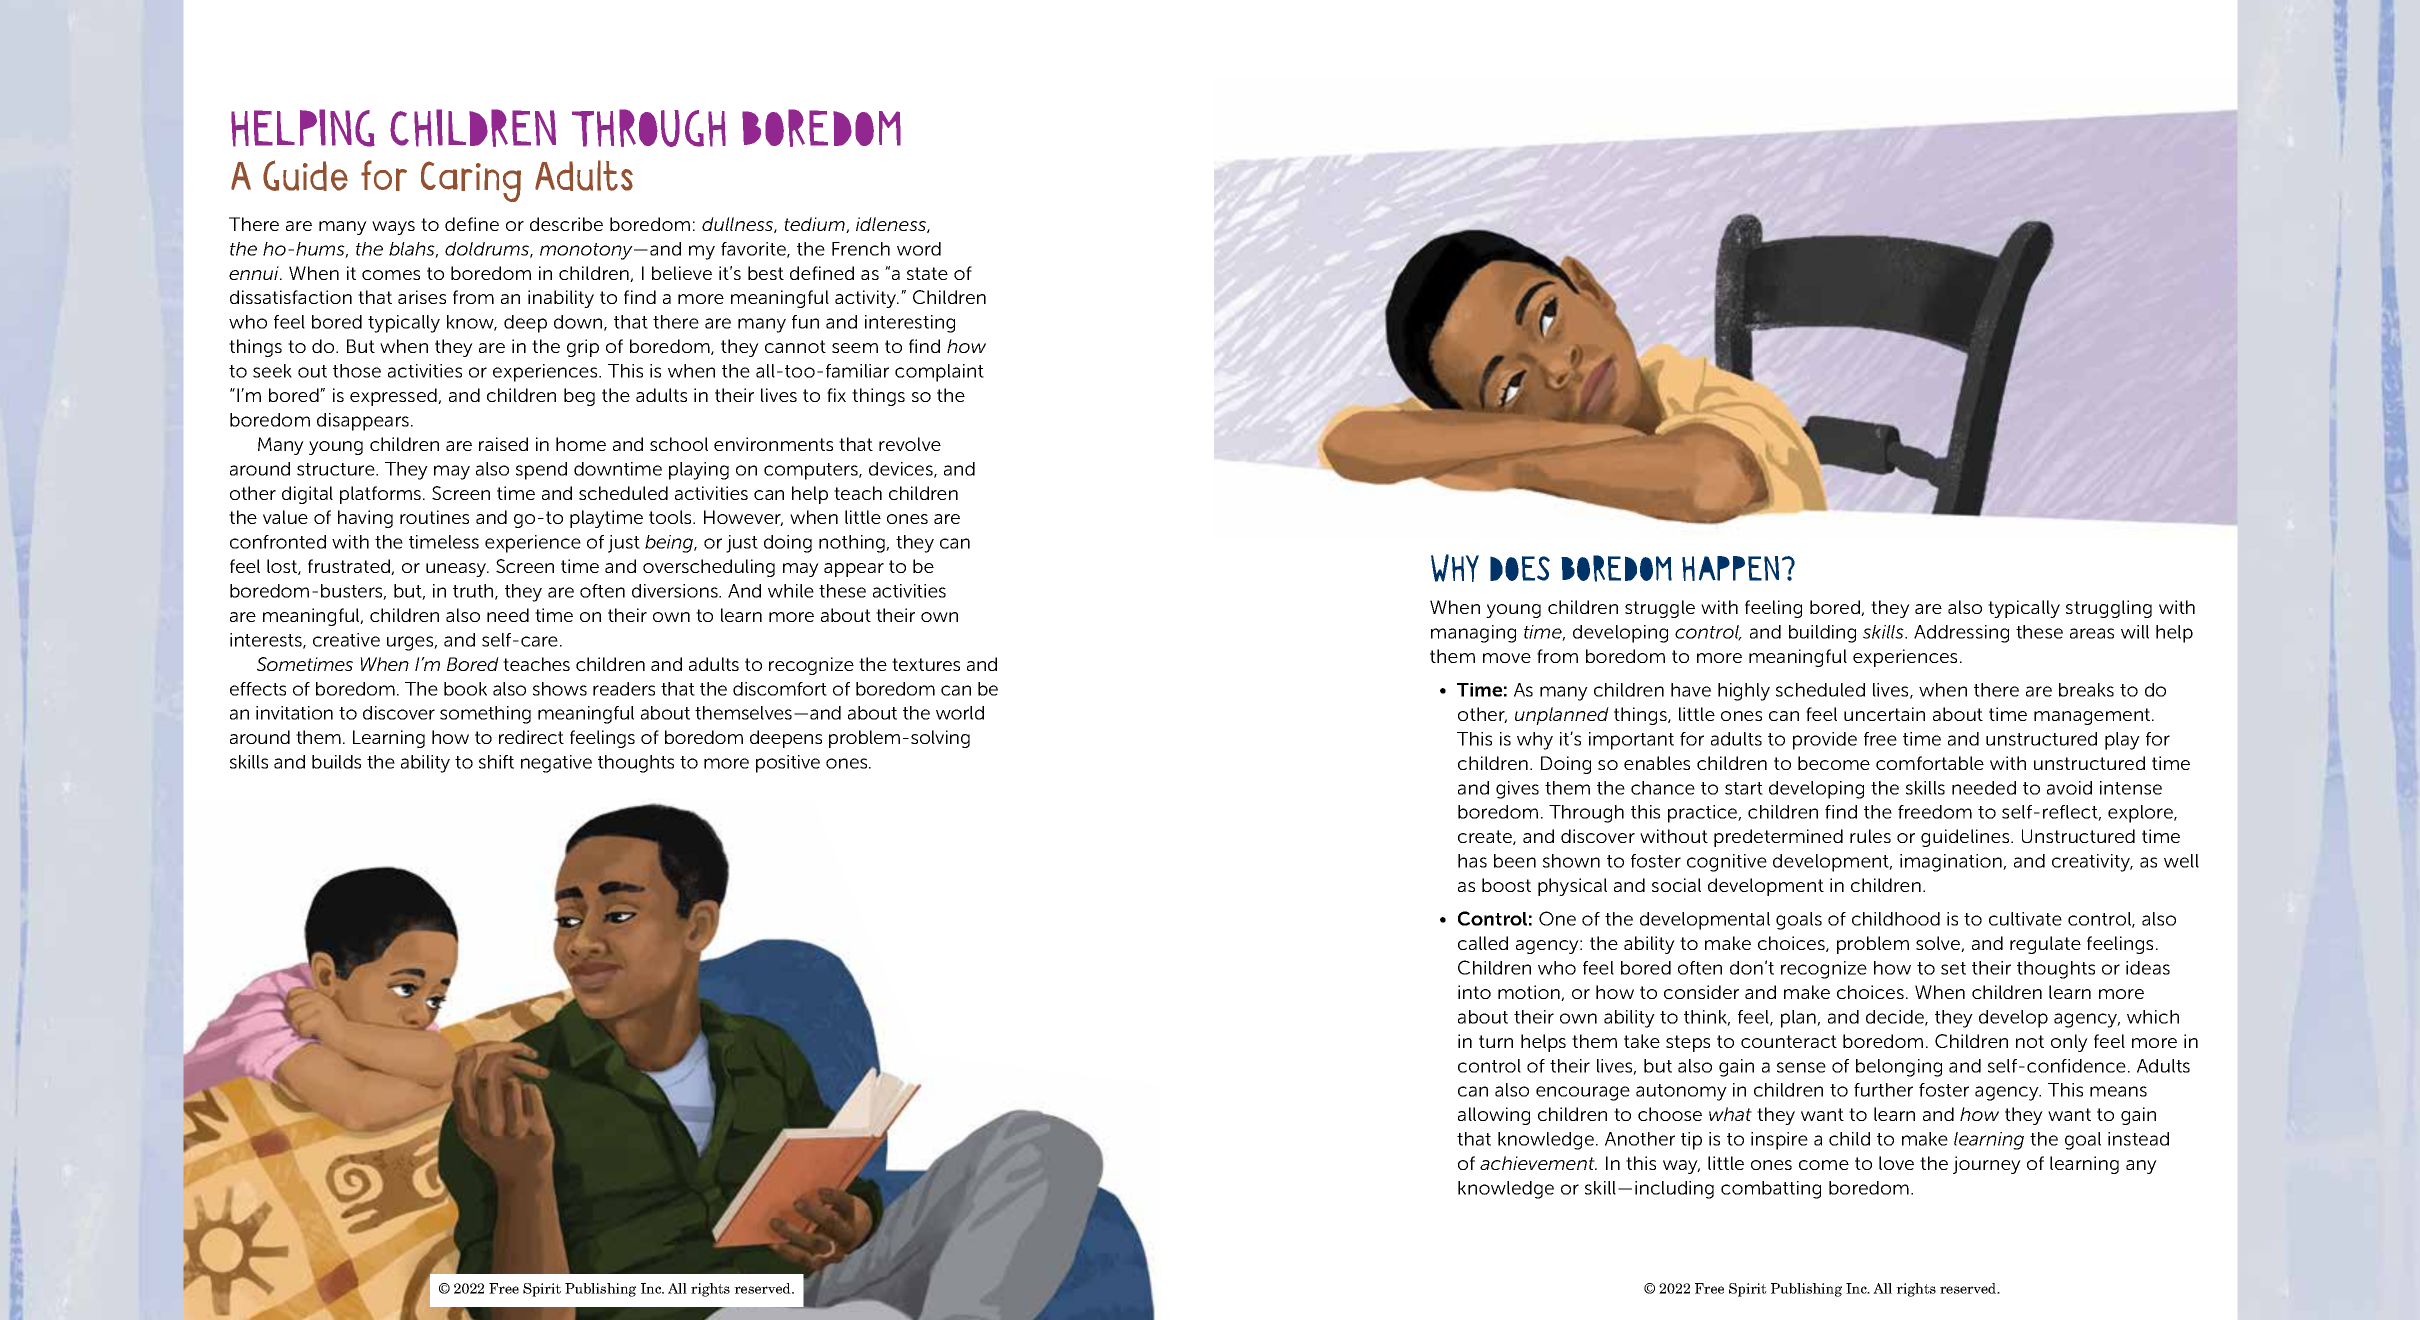 This page has height=1320, width=2420. I want to click on describe, so click(566, 224).
